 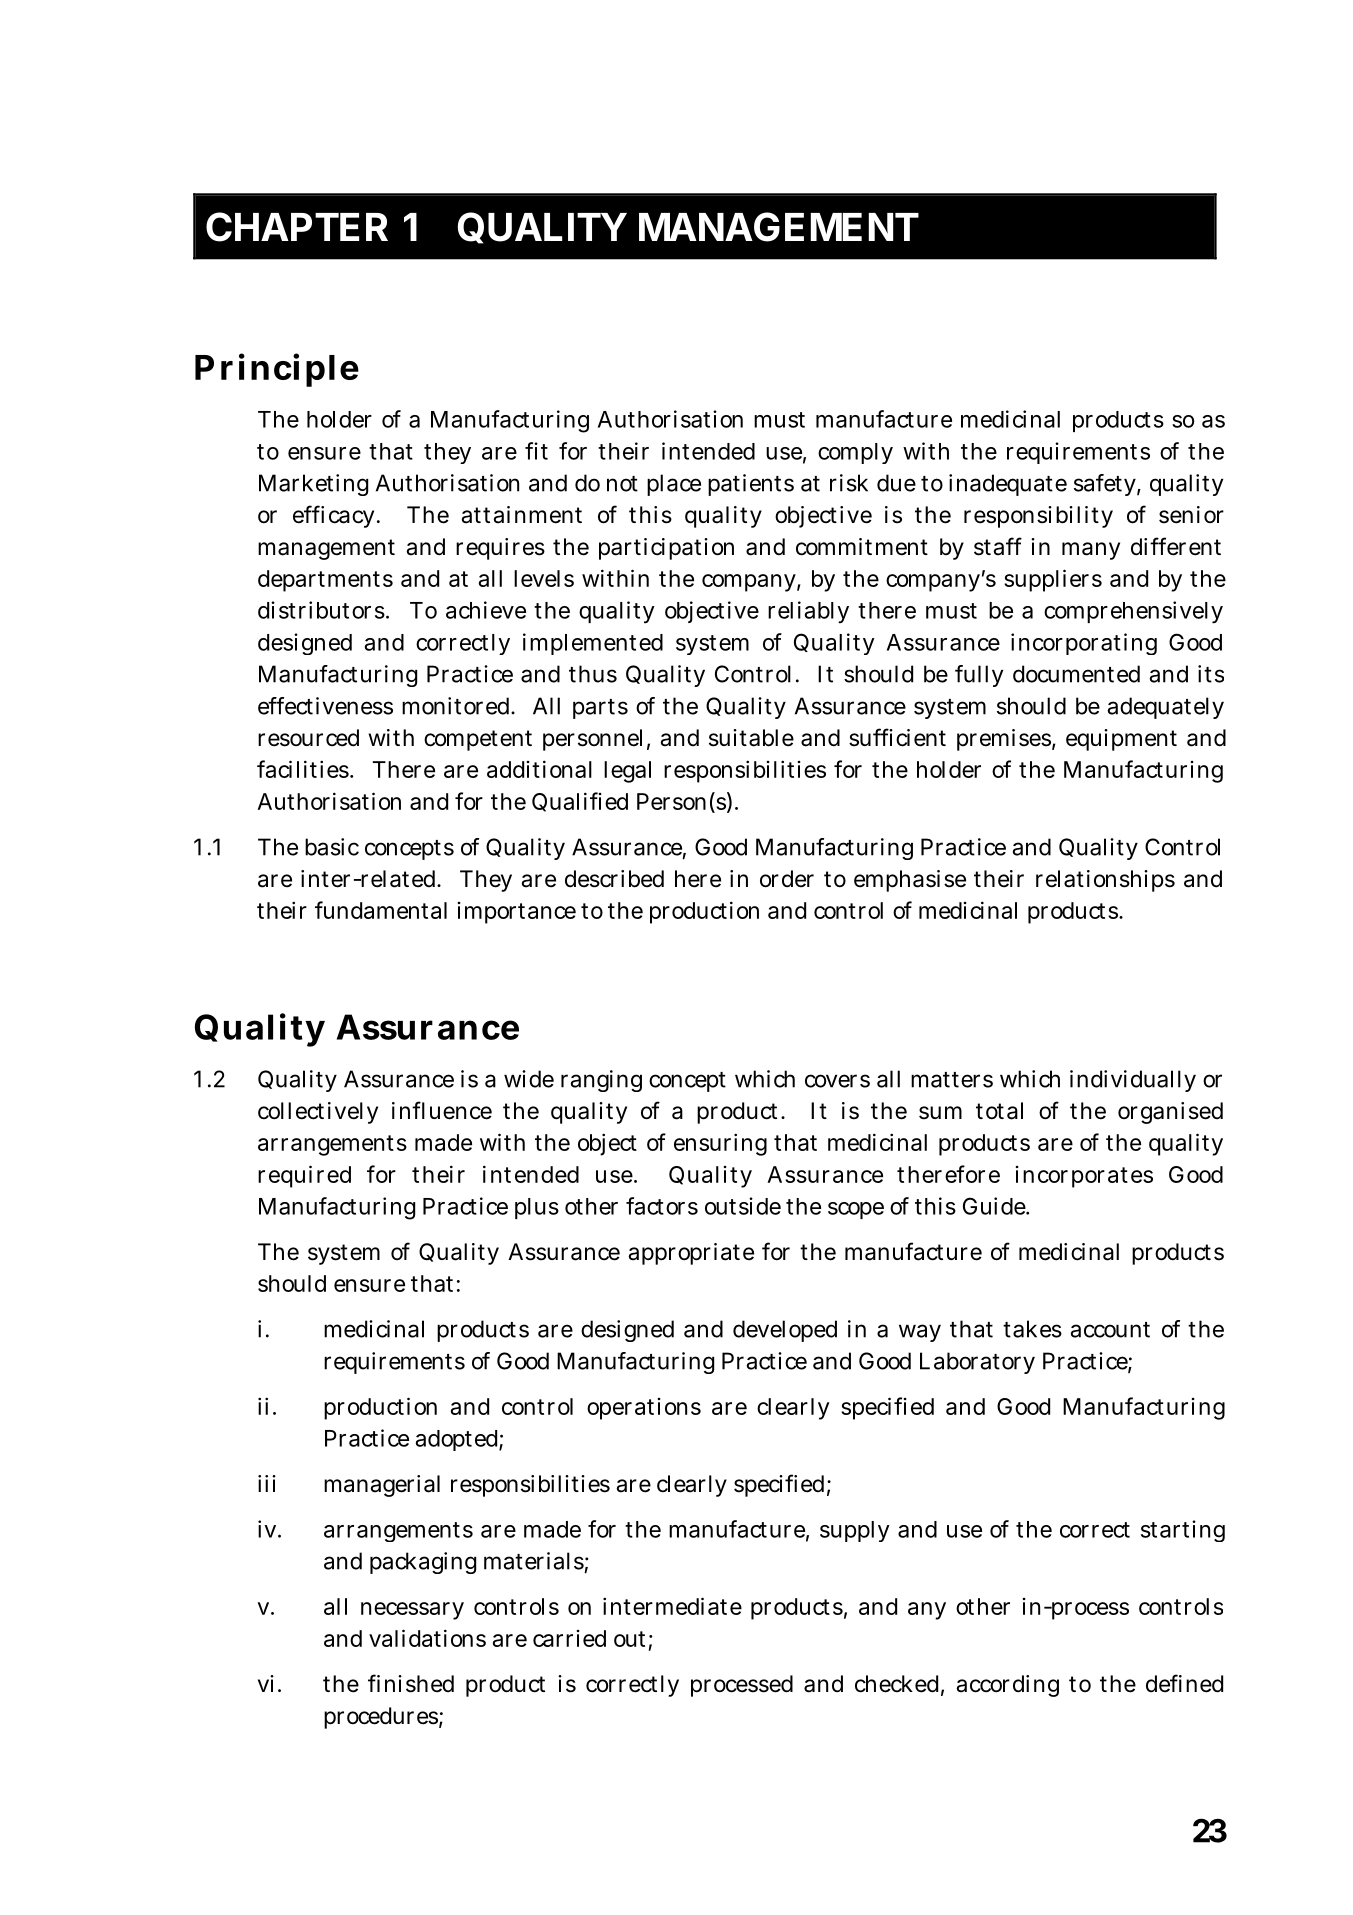 What do you see at coordinates (1184, 1683) in the image?
I see `defined` at bounding box center [1184, 1683].
